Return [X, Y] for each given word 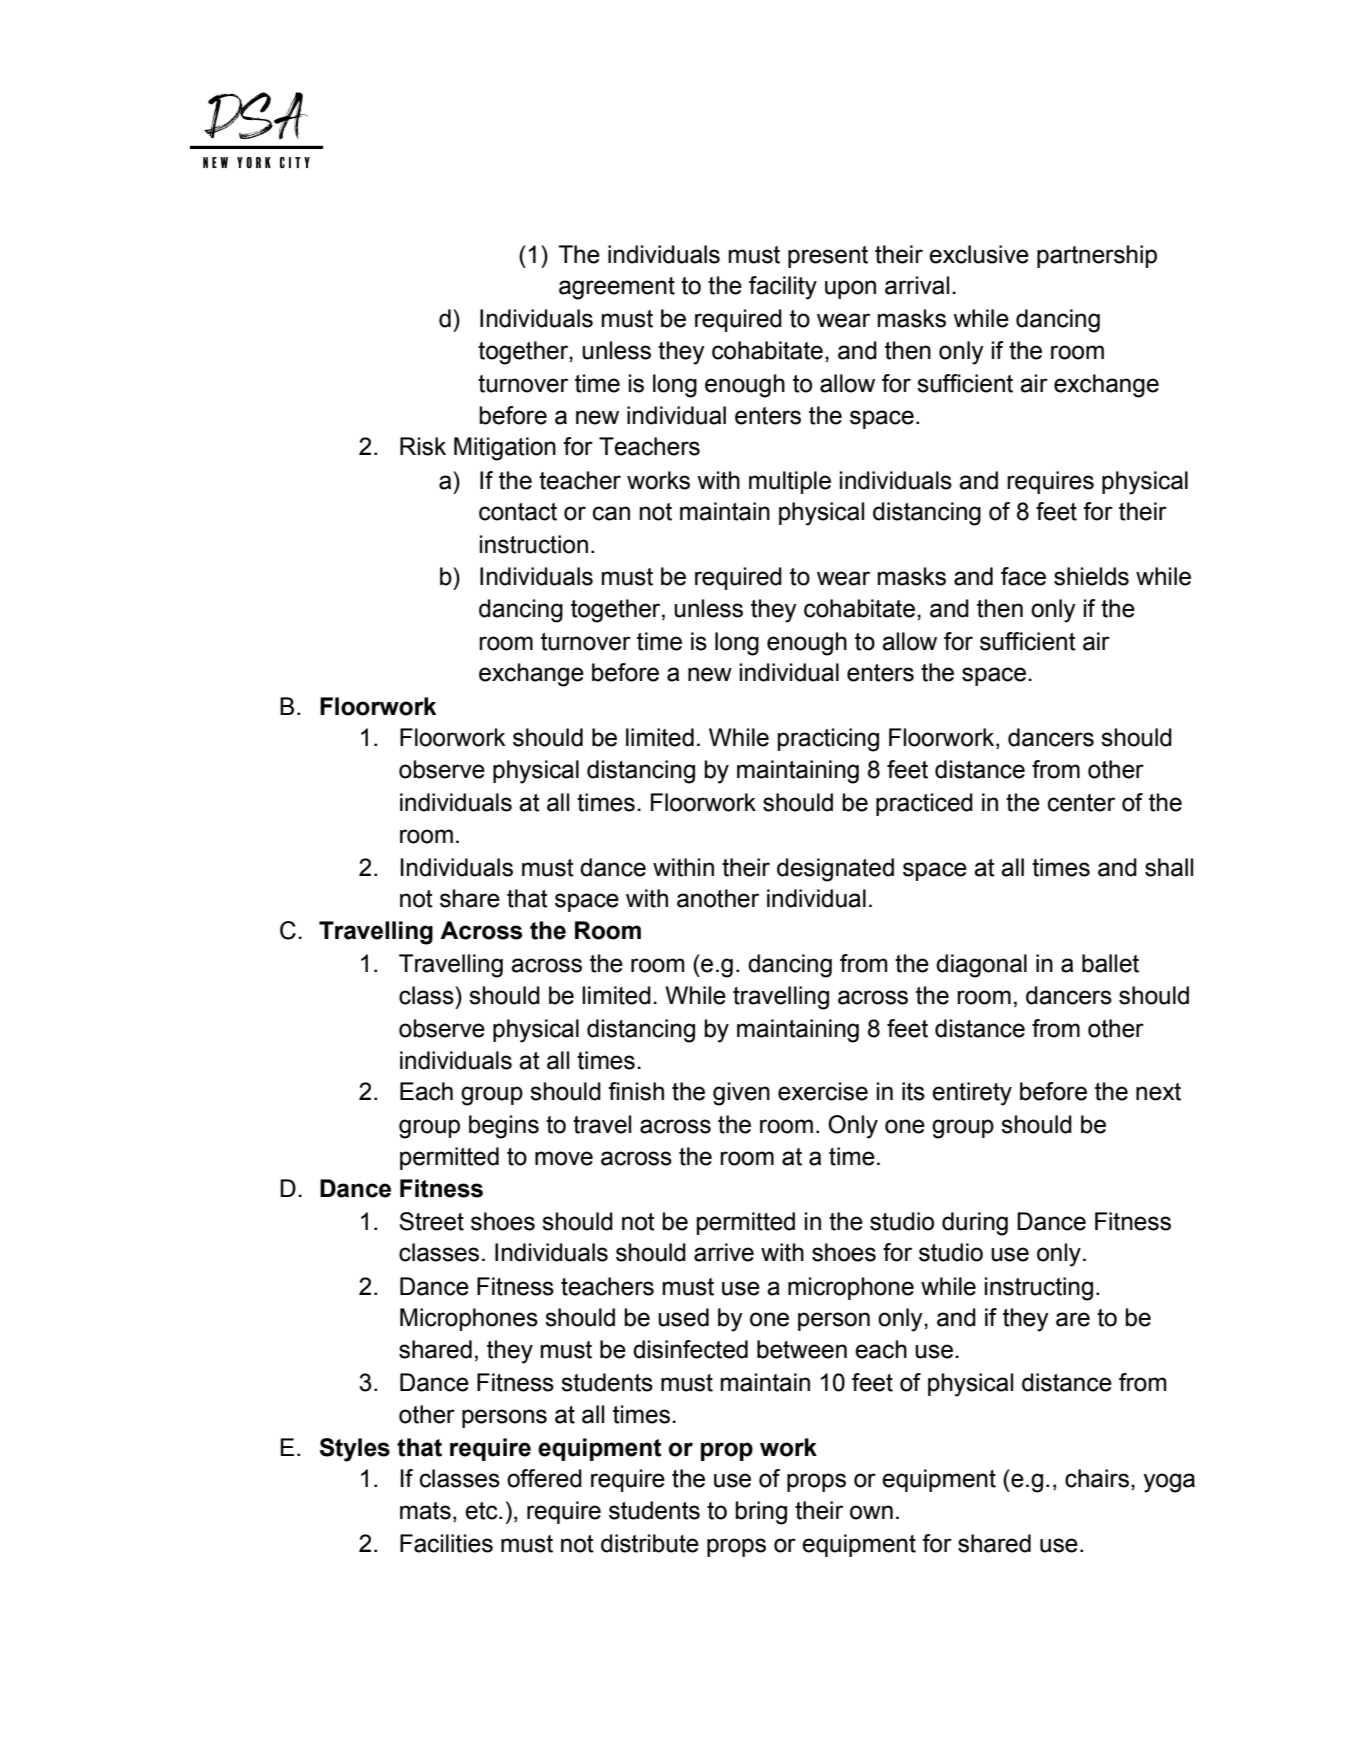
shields [1091, 576]
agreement [617, 288]
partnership [1097, 256]
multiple [790, 482]
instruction [534, 544]
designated [835, 870]
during [975, 1224]
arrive [724, 1252]
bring [761, 1513]
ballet [1110, 963]
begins [504, 1127]
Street [431, 1221]
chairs [1097, 1478]
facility [783, 288]
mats [425, 1511]
